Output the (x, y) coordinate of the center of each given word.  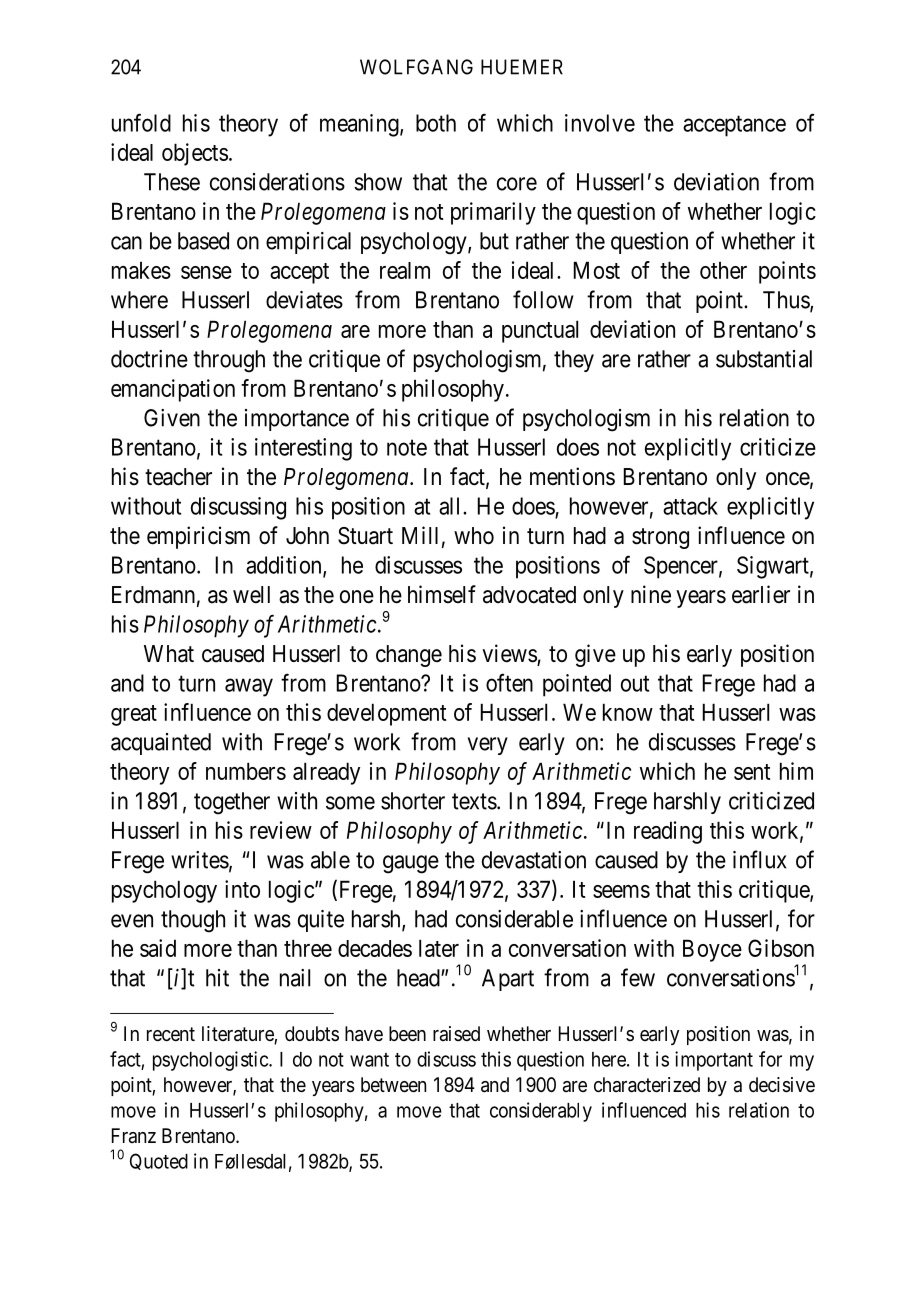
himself (442, 594)
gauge (411, 864)
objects (195, 154)
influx (759, 859)
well (251, 594)
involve (600, 123)
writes (200, 860)
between (393, 1085)
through (229, 361)
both (436, 123)
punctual (540, 331)
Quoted (159, 1161)
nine (651, 594)
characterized (647, 1085)
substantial (764, 359)
